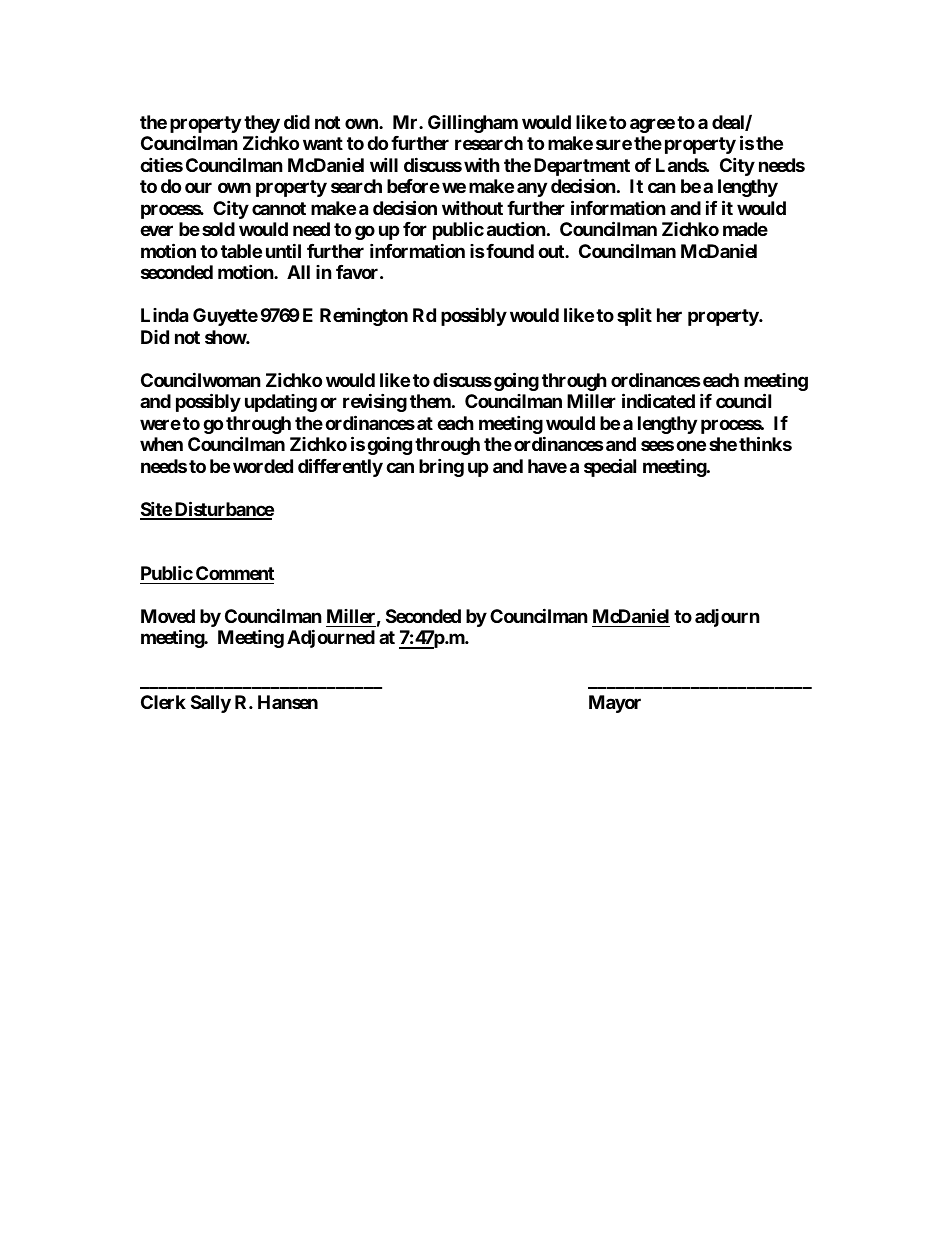 This page has width=952, height=1233. Describe the element at coordinates (441, 467) in the page. I see `bring` at that location.
